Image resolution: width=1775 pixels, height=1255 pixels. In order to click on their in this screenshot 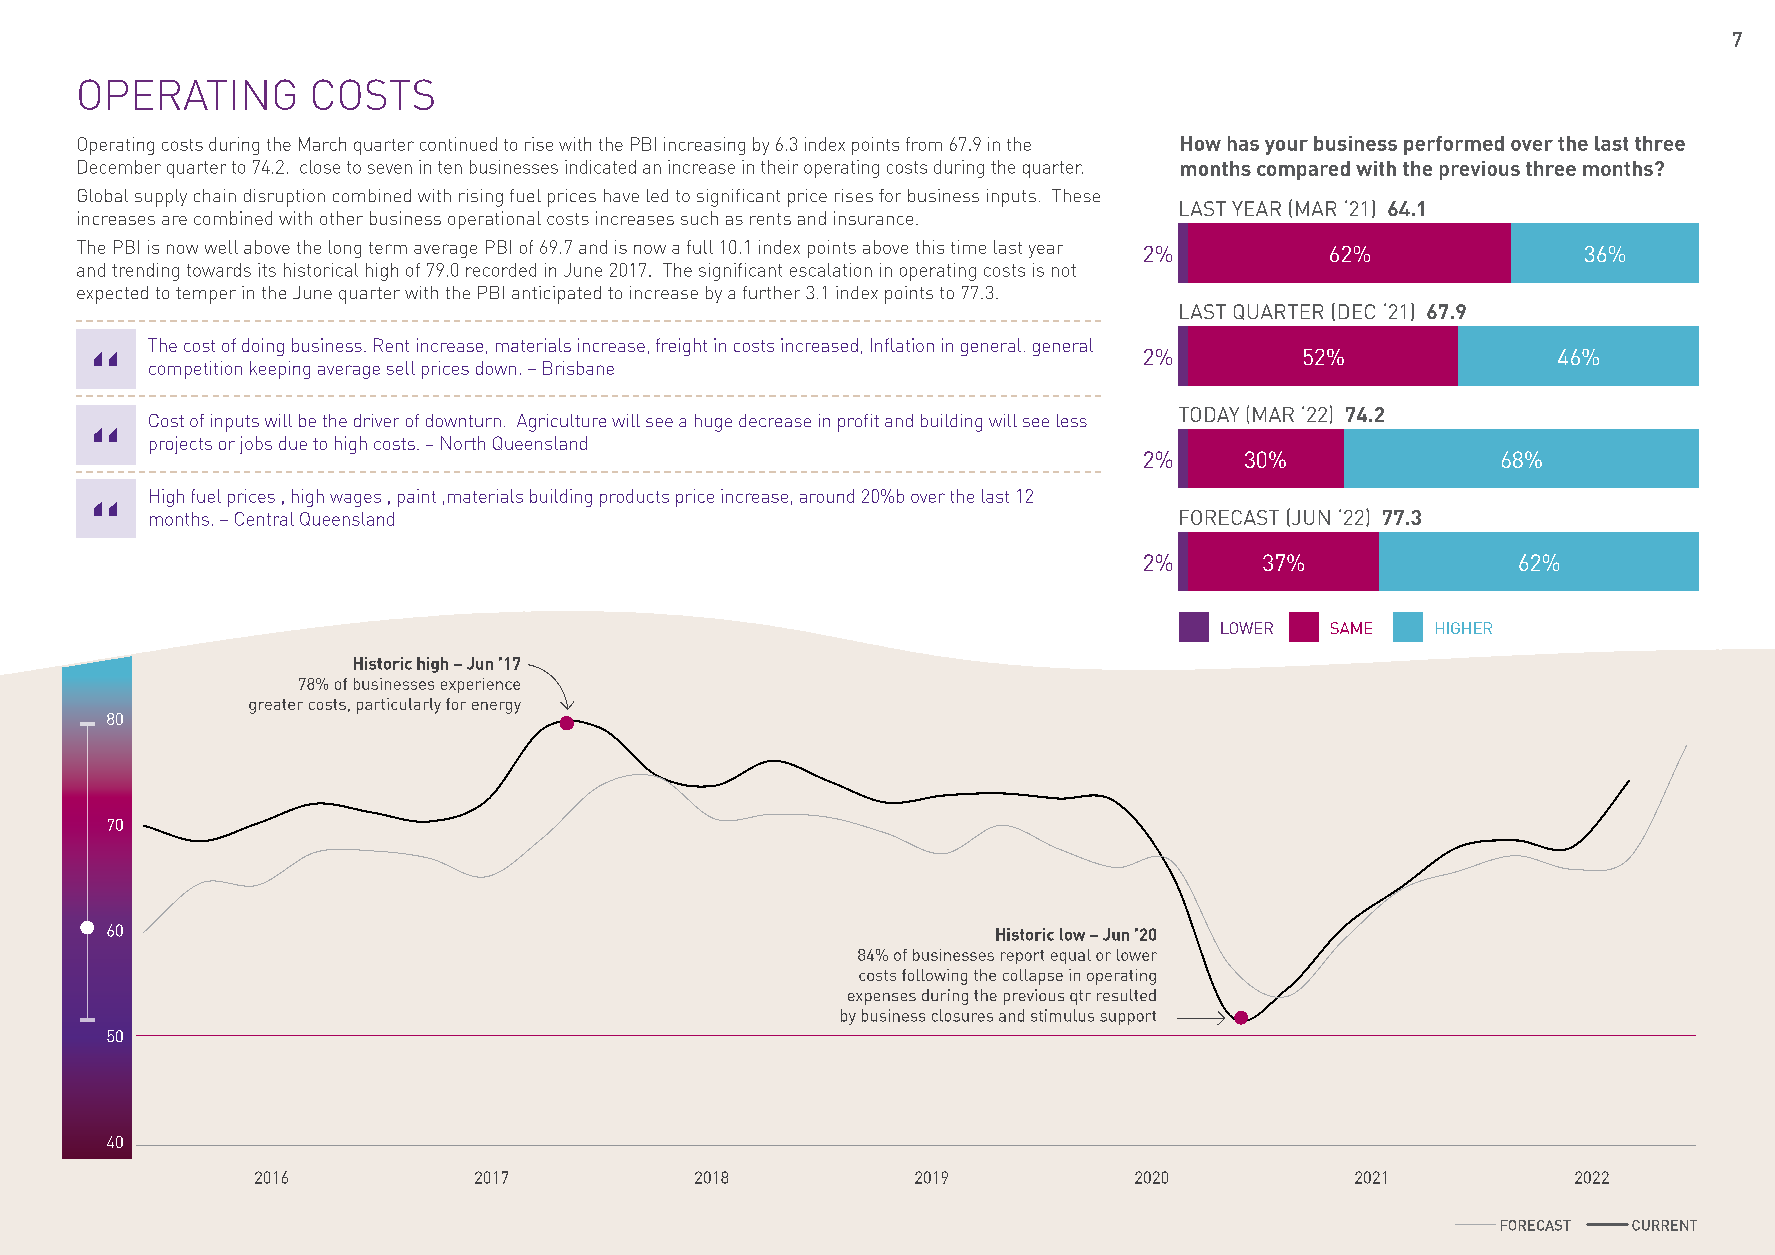, I will do `click(779, 167)`.
